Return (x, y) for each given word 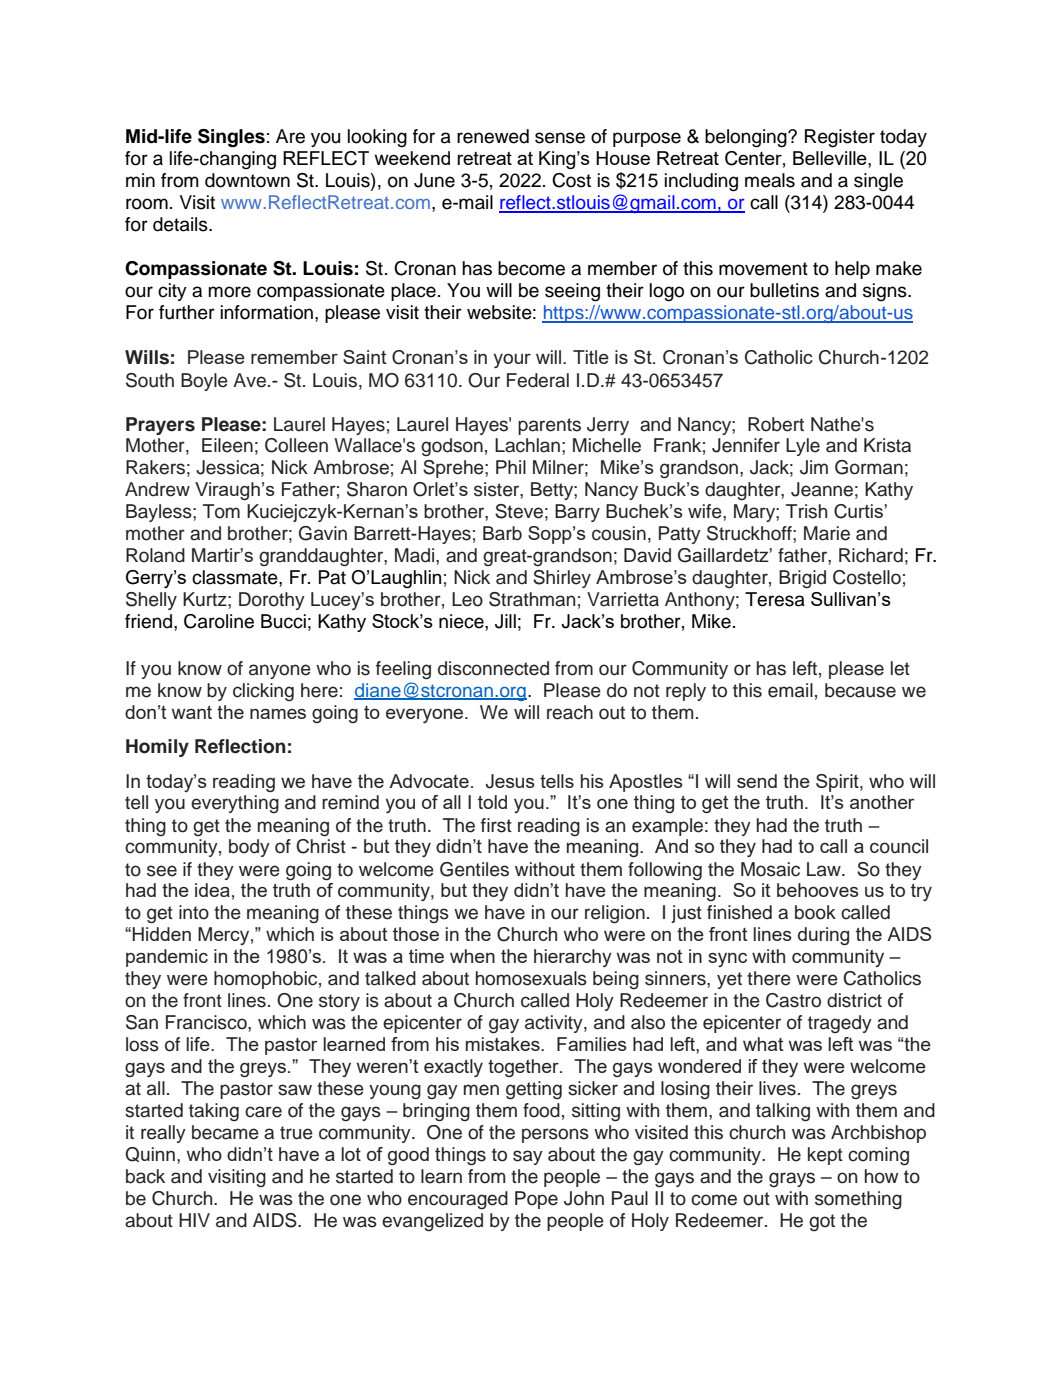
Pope (536, 1200)
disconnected (493, 668)
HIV (194, 1220)
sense (560, 138)
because (860, 690)
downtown (247, 180)
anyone (280, 671)
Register (840, 138)
